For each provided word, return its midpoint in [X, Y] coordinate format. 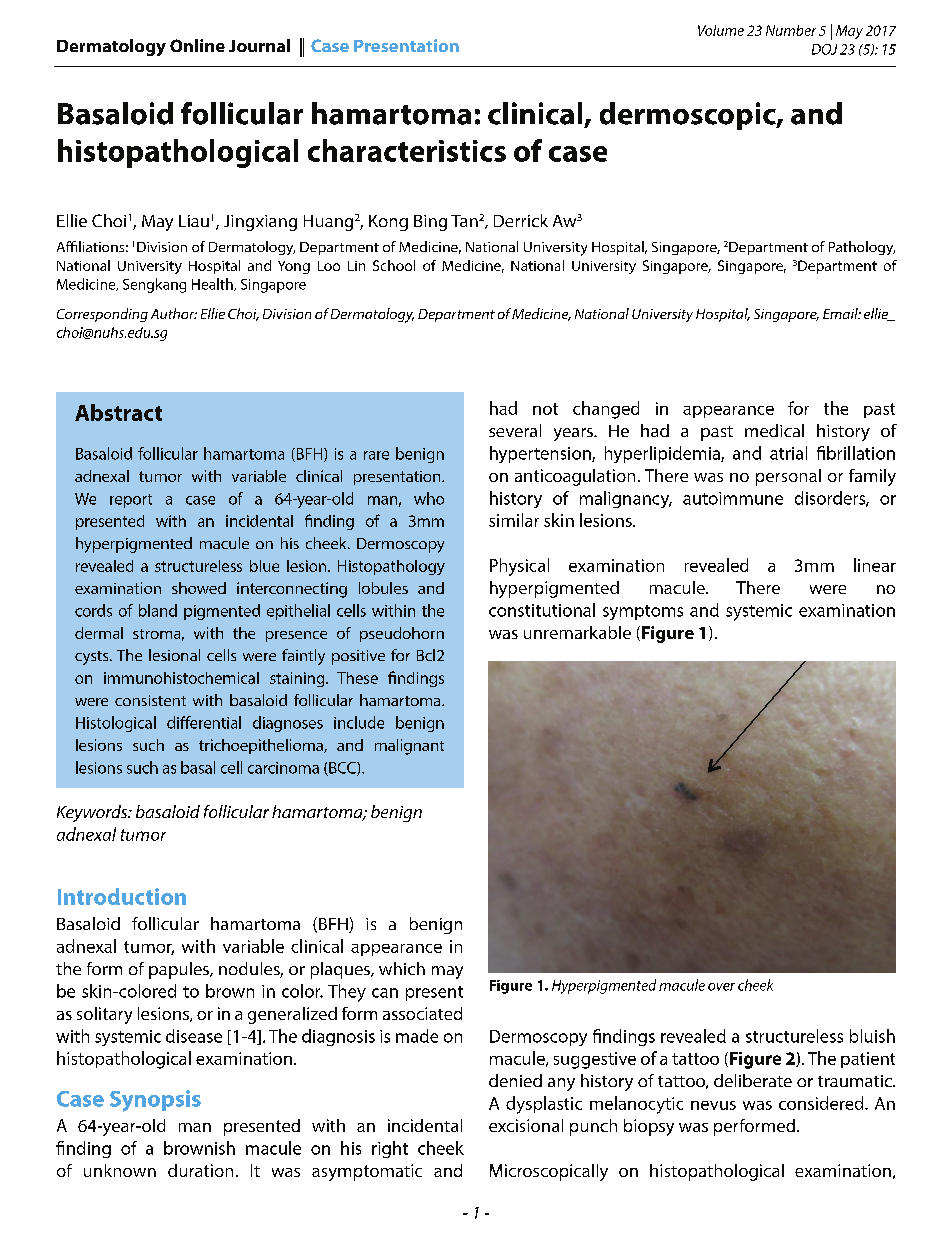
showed [199, 588]
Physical [519, 567]
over [721, 987]
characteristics [407, 150]
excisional [526, 1125]
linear [875, 565]
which [402, 968]
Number [791, 30]
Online [197, 45]
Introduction [122, 896]
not [545, 409]
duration [200, 1170]
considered [822, 1103]
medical [774, 430]
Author [174, 313]
